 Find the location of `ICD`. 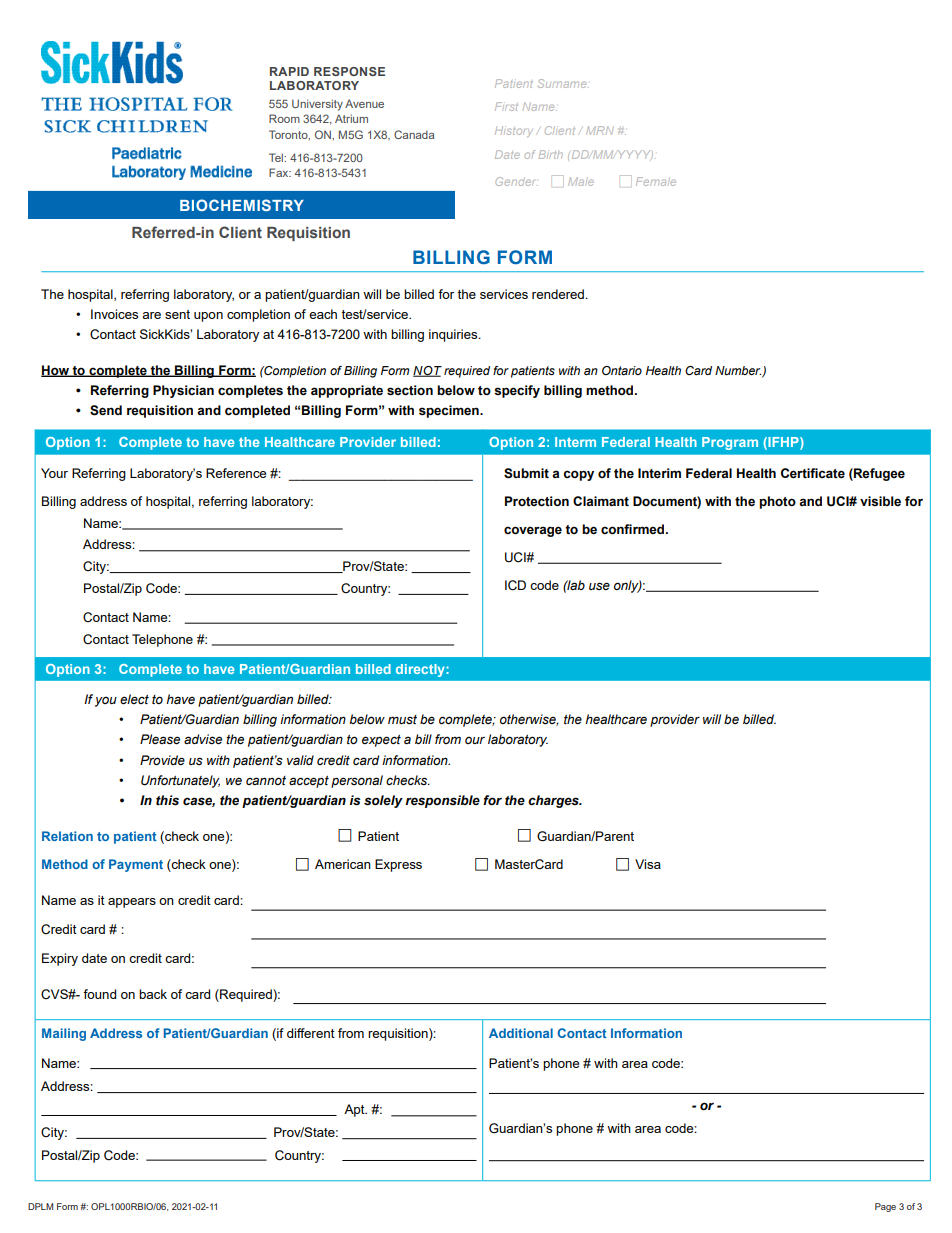

ICD is located at coordinates (515, 585).
